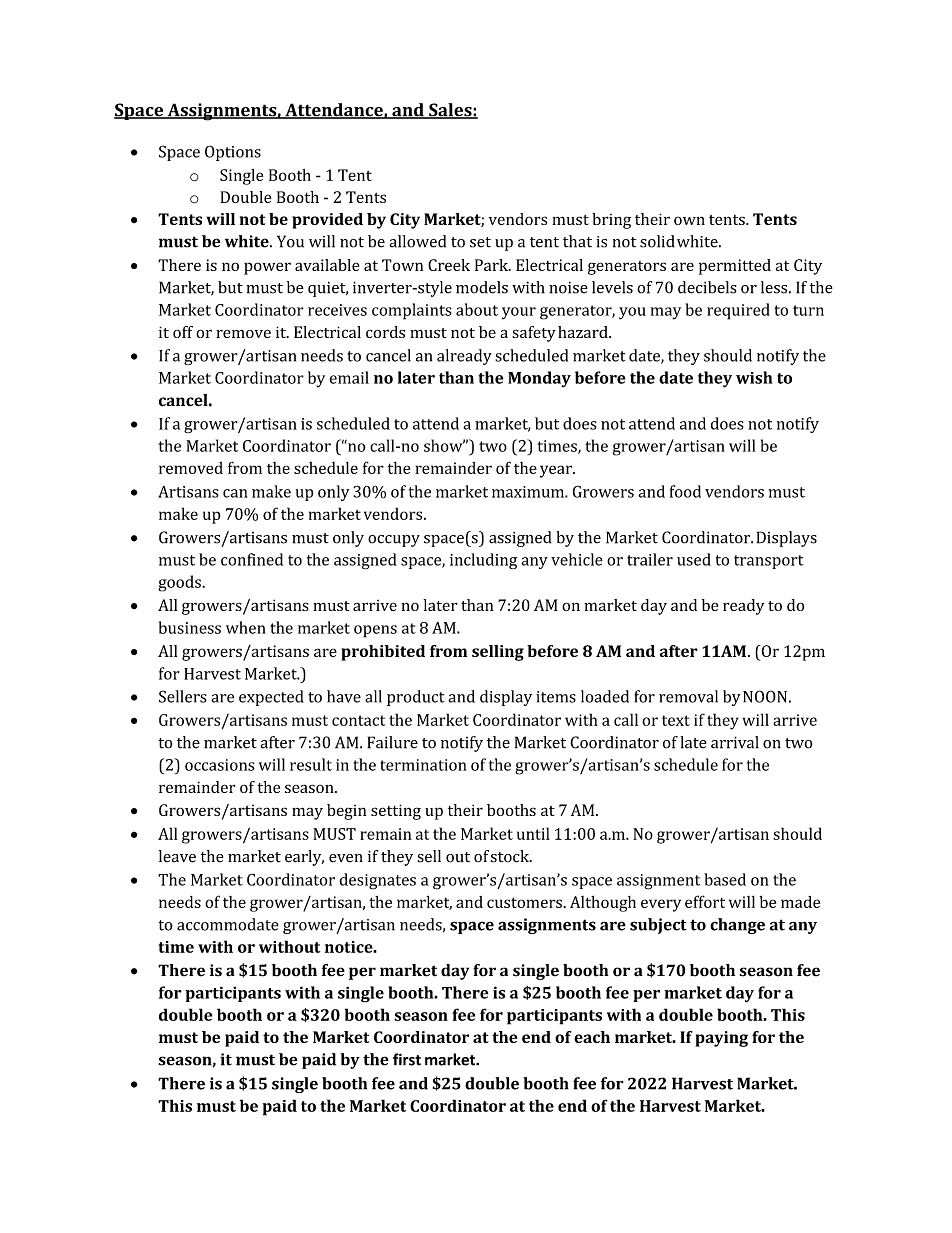 The height and width of the document is (1233, 952). What do you see at coordinates (592, 1037) in the document?
I see `each` at bounding box center [592, 1037].
